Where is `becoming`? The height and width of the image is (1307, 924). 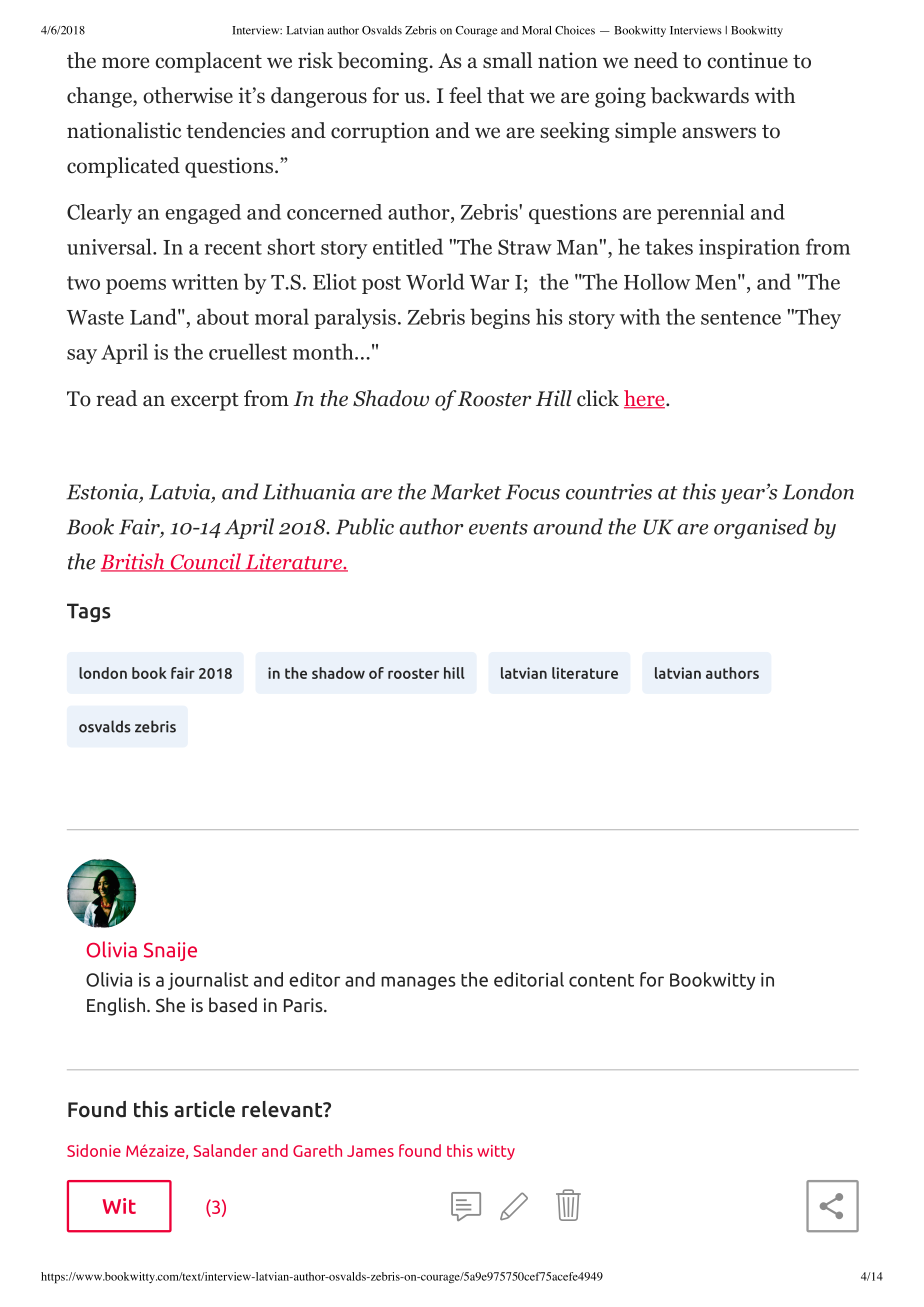 becoming is located at coordinates (383, 62).
